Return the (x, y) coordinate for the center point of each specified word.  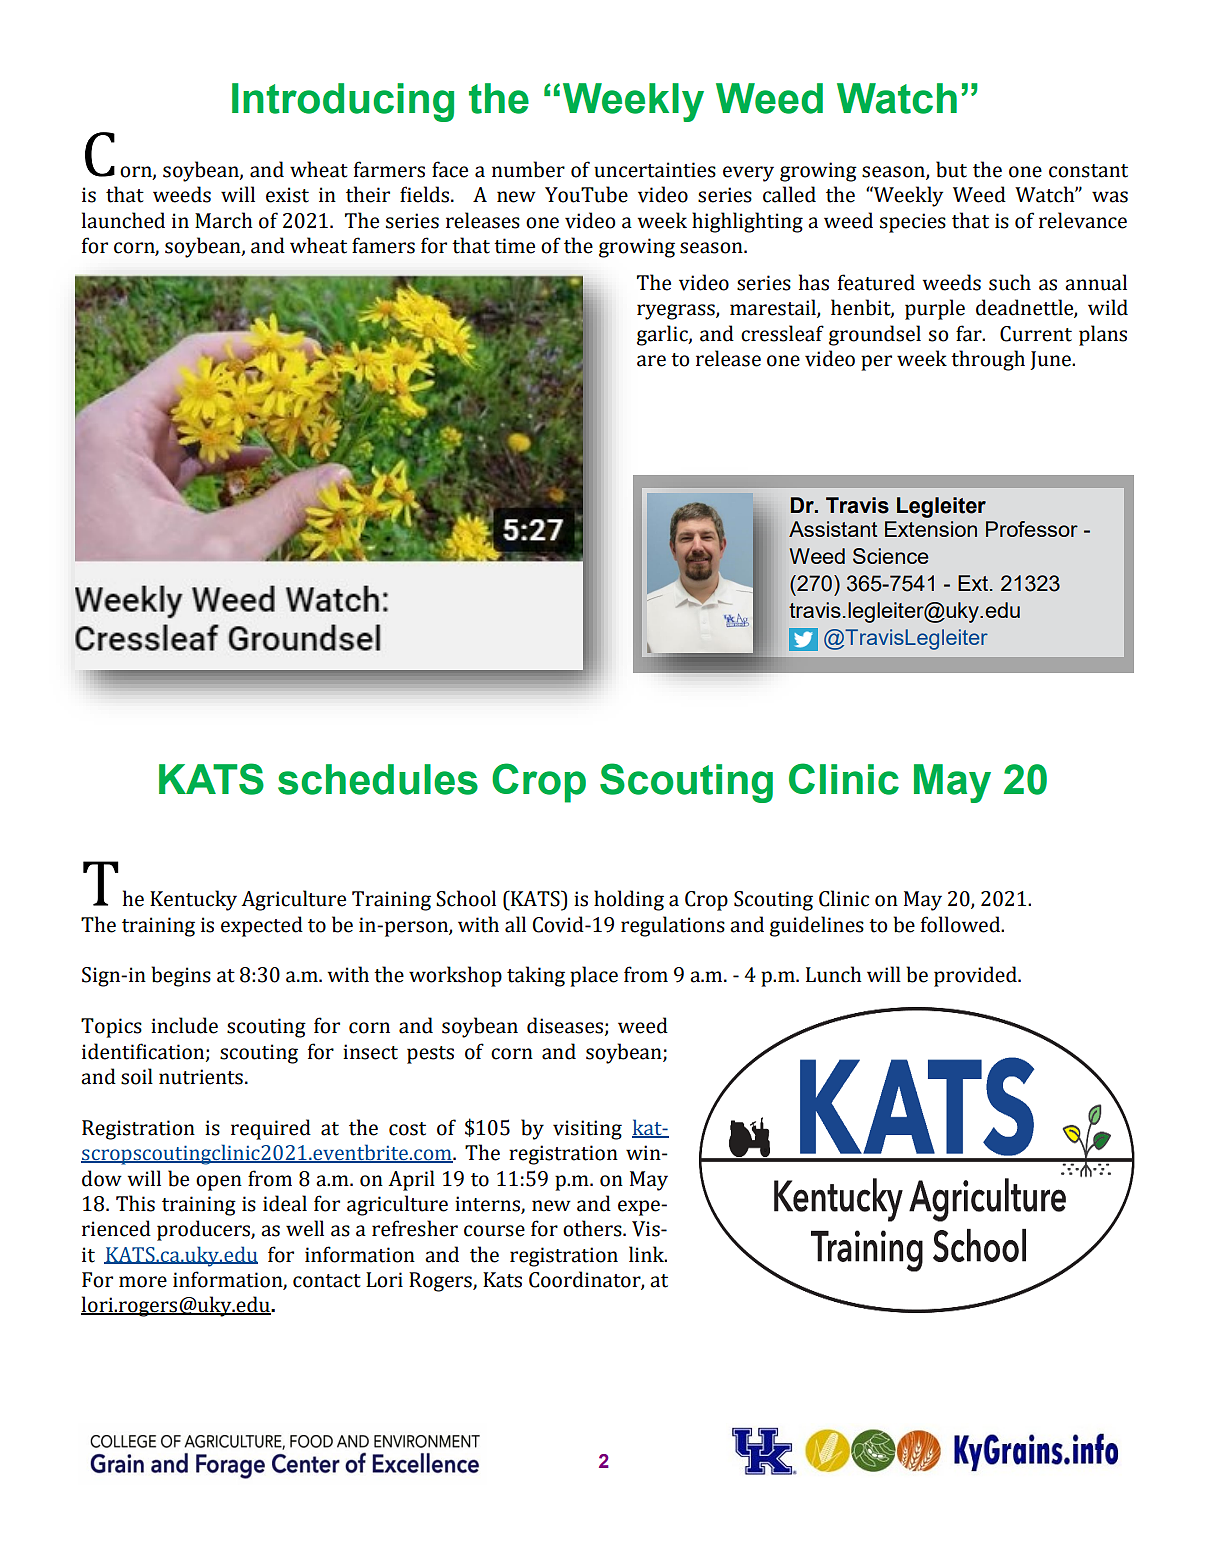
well (305, 1228)
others (593, 1228)
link (647, 1254)
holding (629, 900)
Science (891, 556)
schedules (378, 779)
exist (287, 195)
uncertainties (655, 170)
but (951, 169)
